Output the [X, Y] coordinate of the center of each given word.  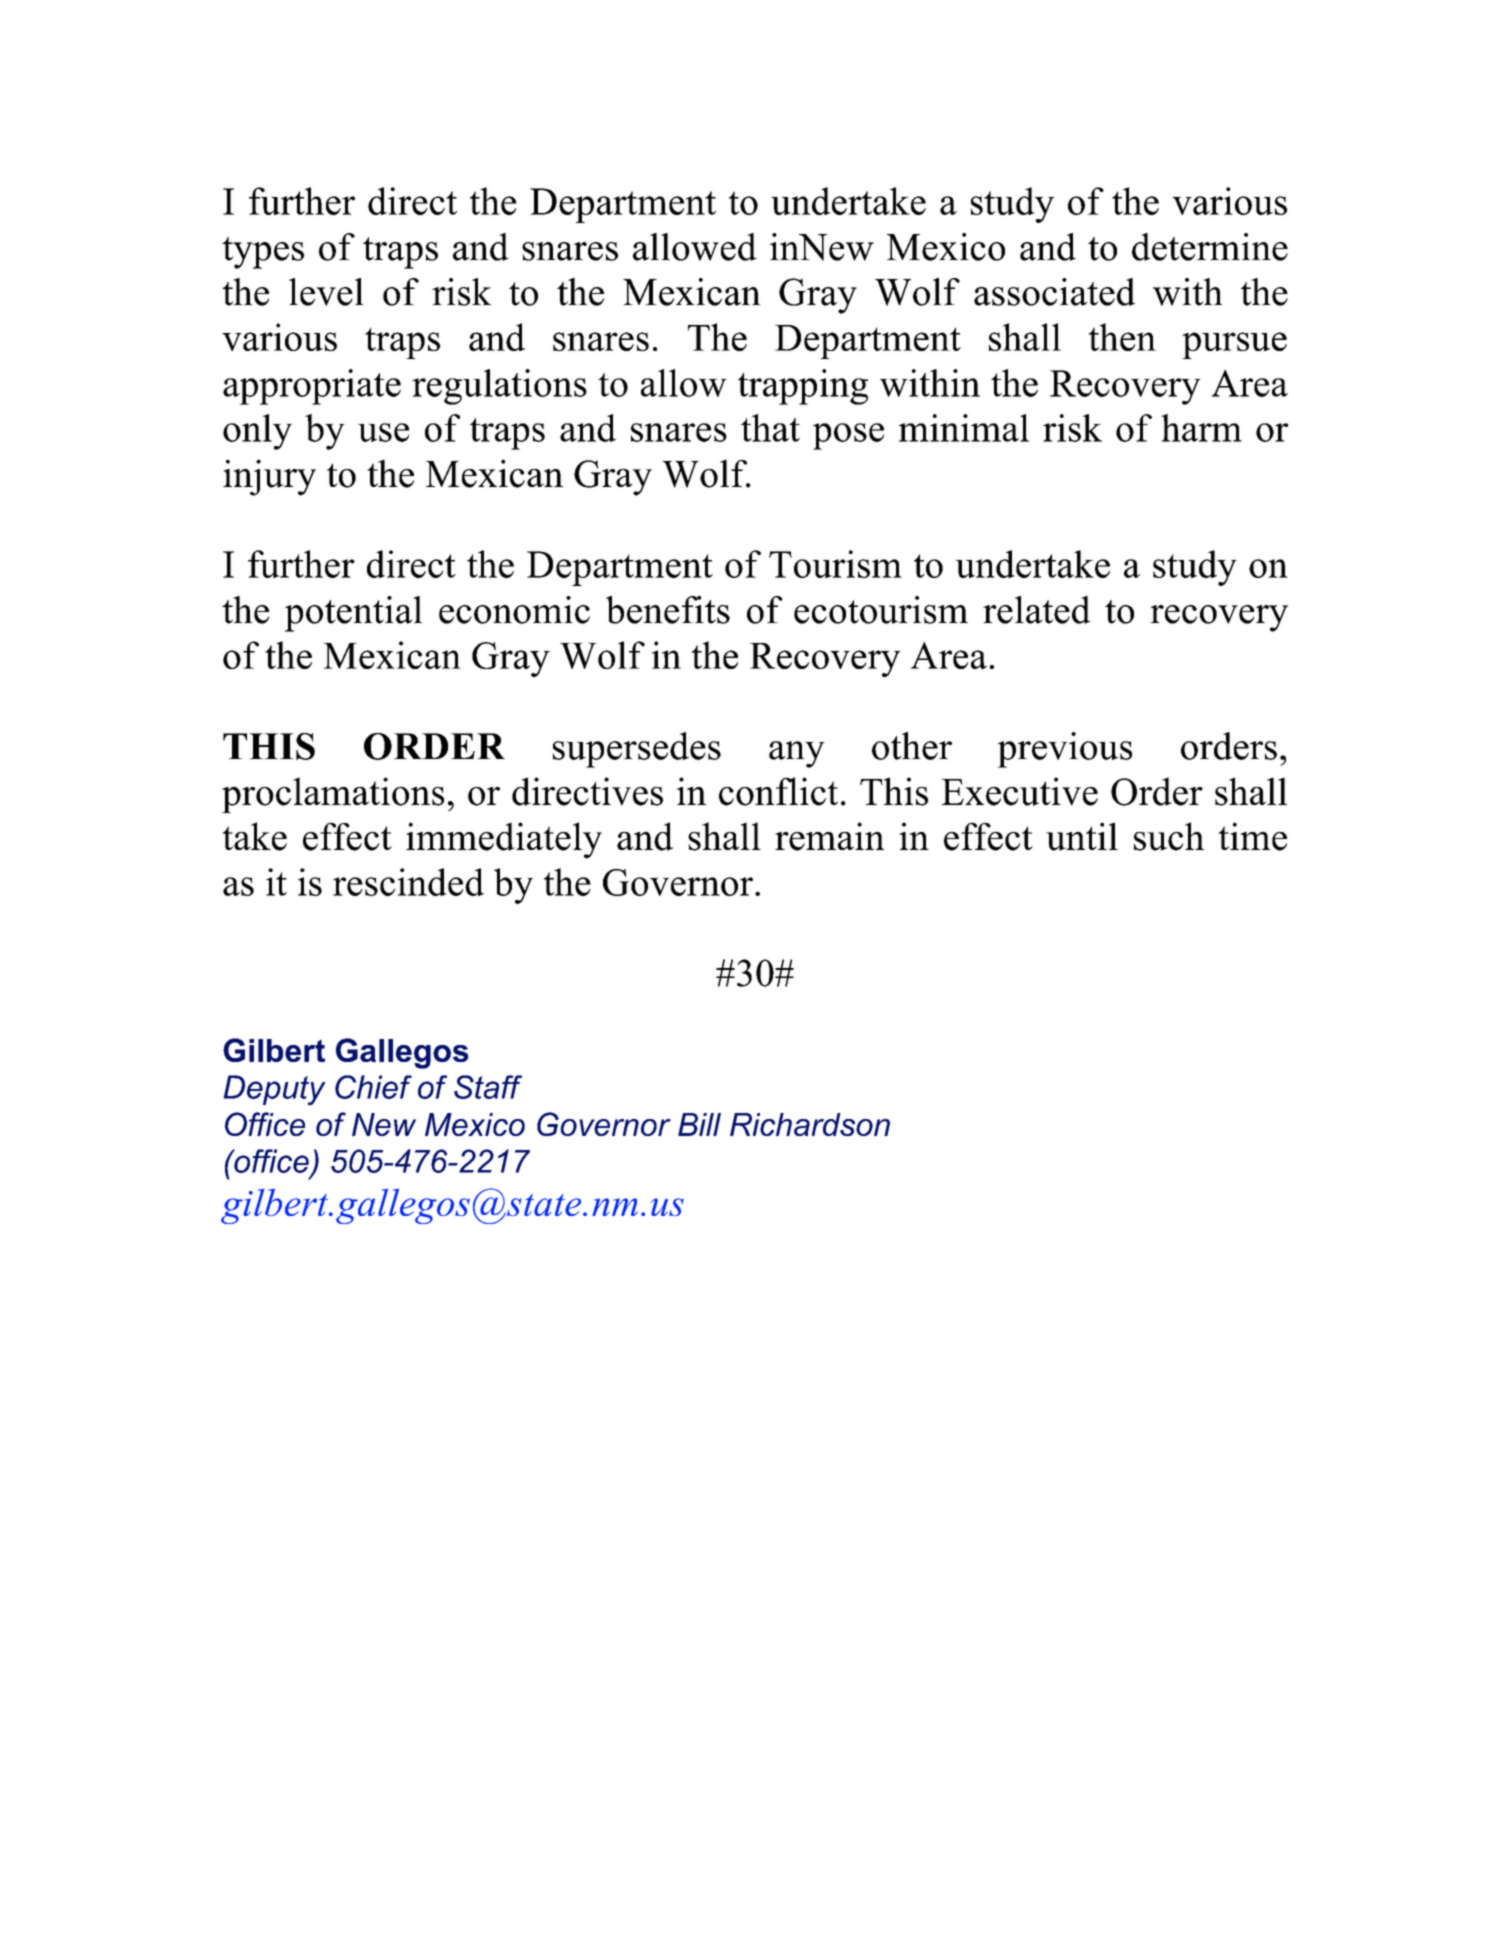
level [326, 292]
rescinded [408, 882]
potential [354, 614]
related [1037, 610]
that [770, 428]
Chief [373, 1087]
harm [1201, 428]
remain [829, 836]
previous [1064, 750]
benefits [668, 610]
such [1169, 836]
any [797, 754]
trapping [803, 387]
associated [1054, 292]
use [383, 432]
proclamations [333, 795]
